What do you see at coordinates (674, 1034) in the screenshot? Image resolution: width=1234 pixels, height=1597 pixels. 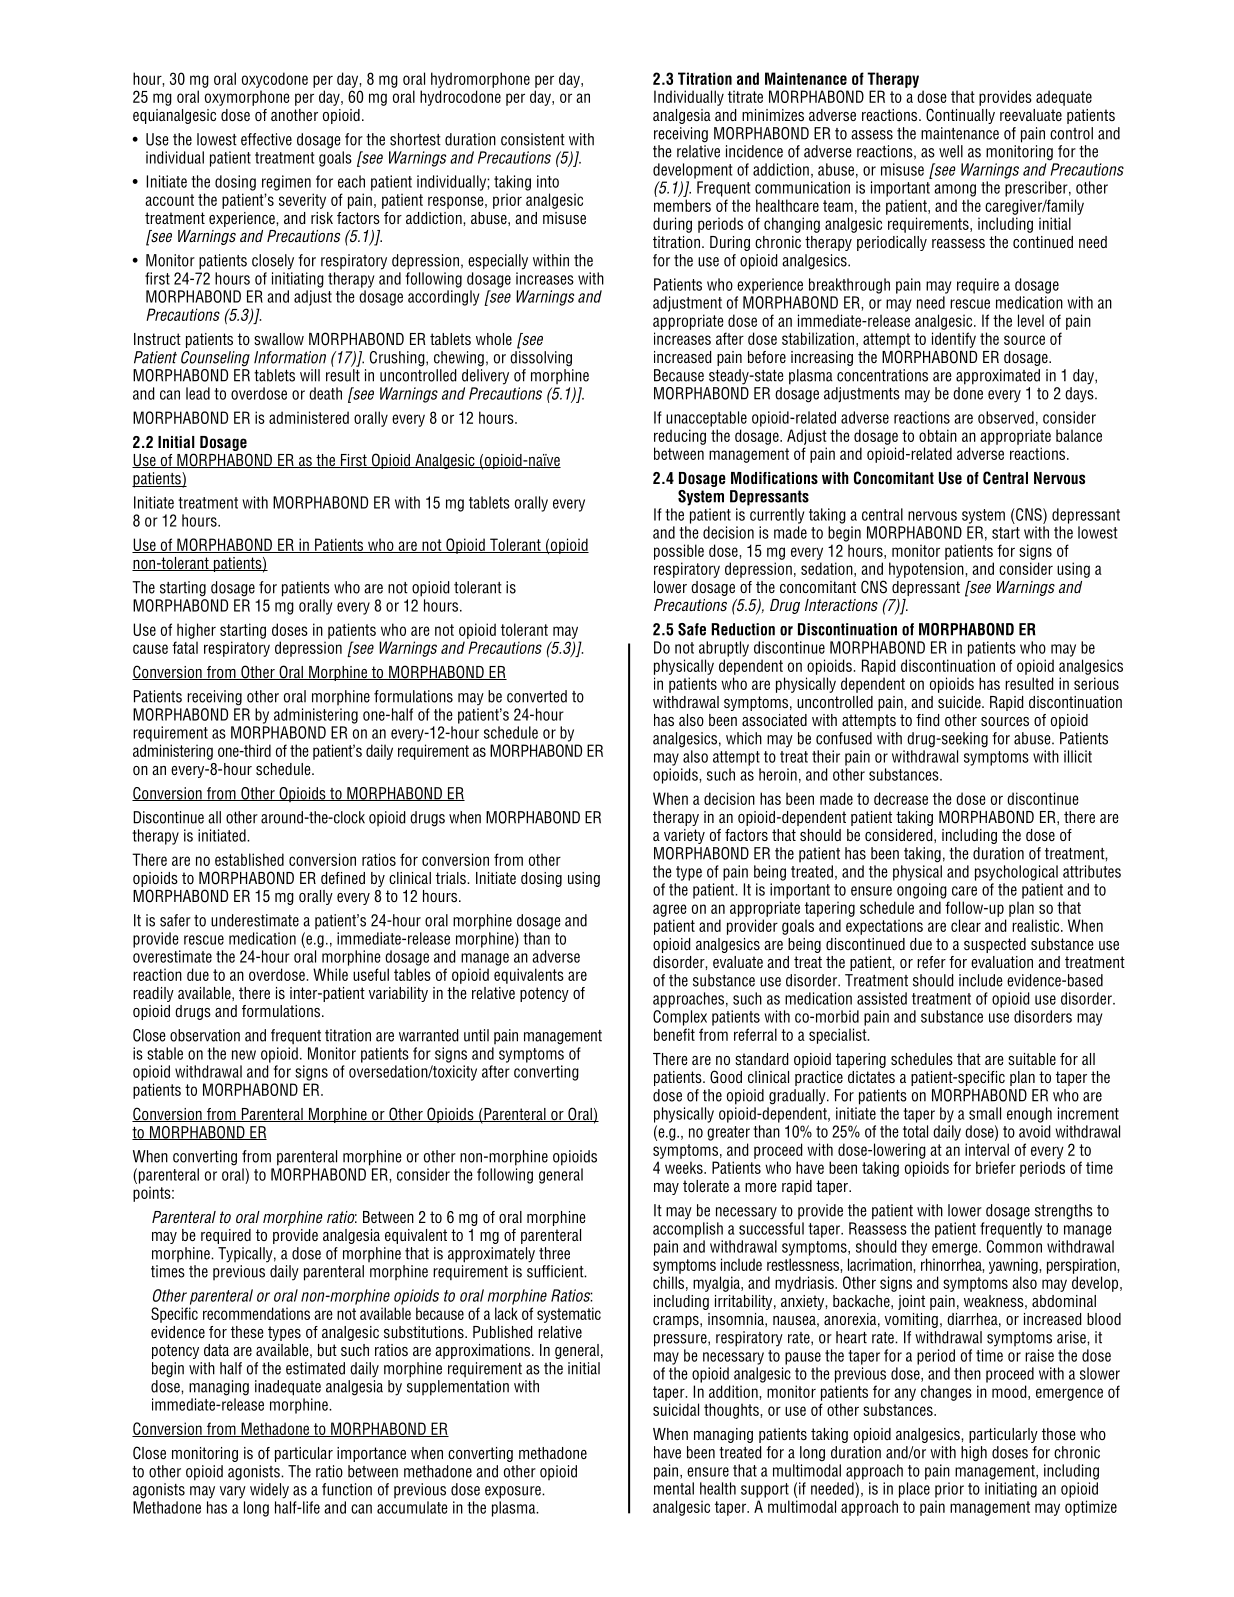 I see `benefit` at bounding box center [674, 1034].
